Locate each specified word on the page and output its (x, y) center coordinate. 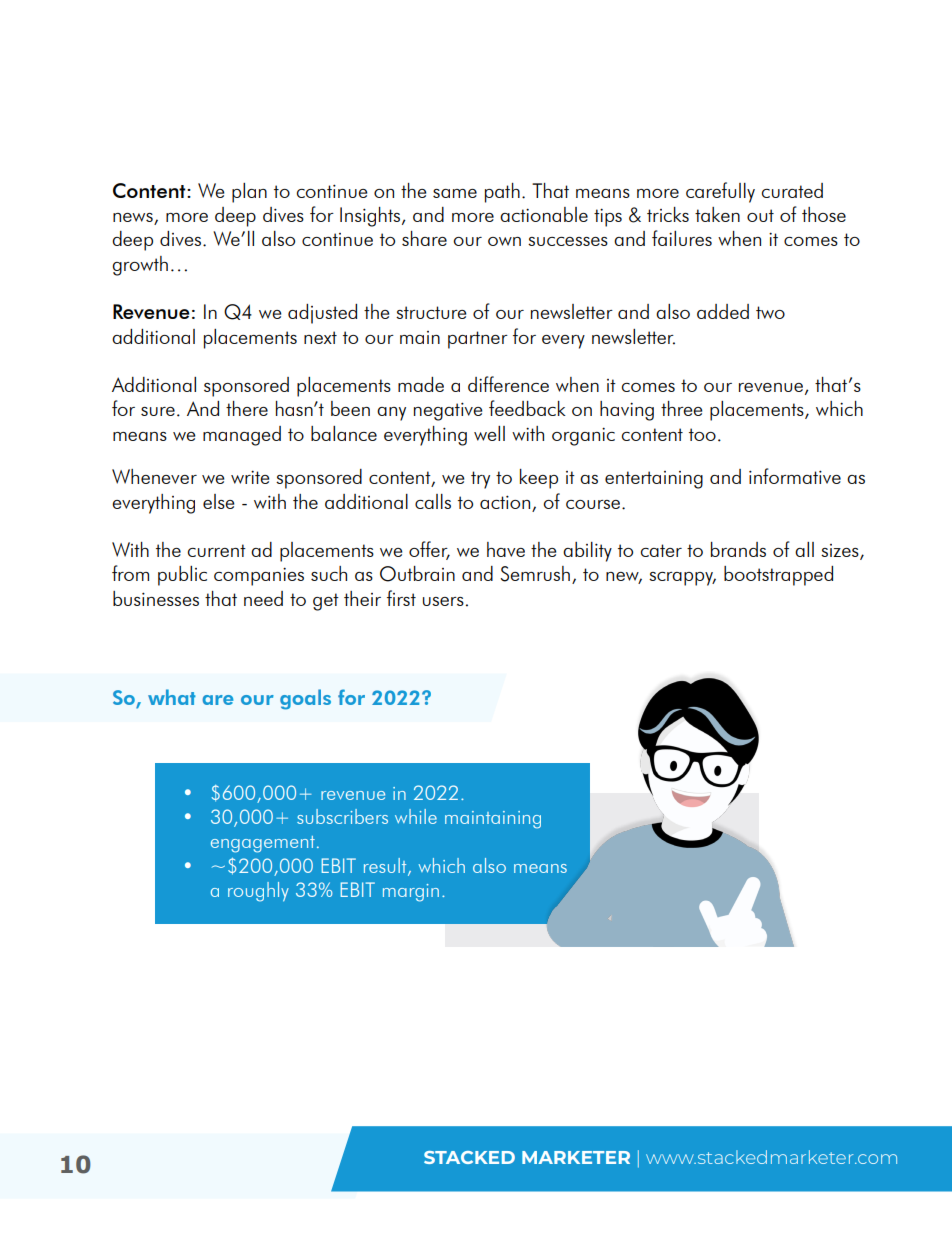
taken (717, 214)
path (502, 193)
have (506, 549)
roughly (258, 892)
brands (738, 549)
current (217, 550)
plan (249, 193)
